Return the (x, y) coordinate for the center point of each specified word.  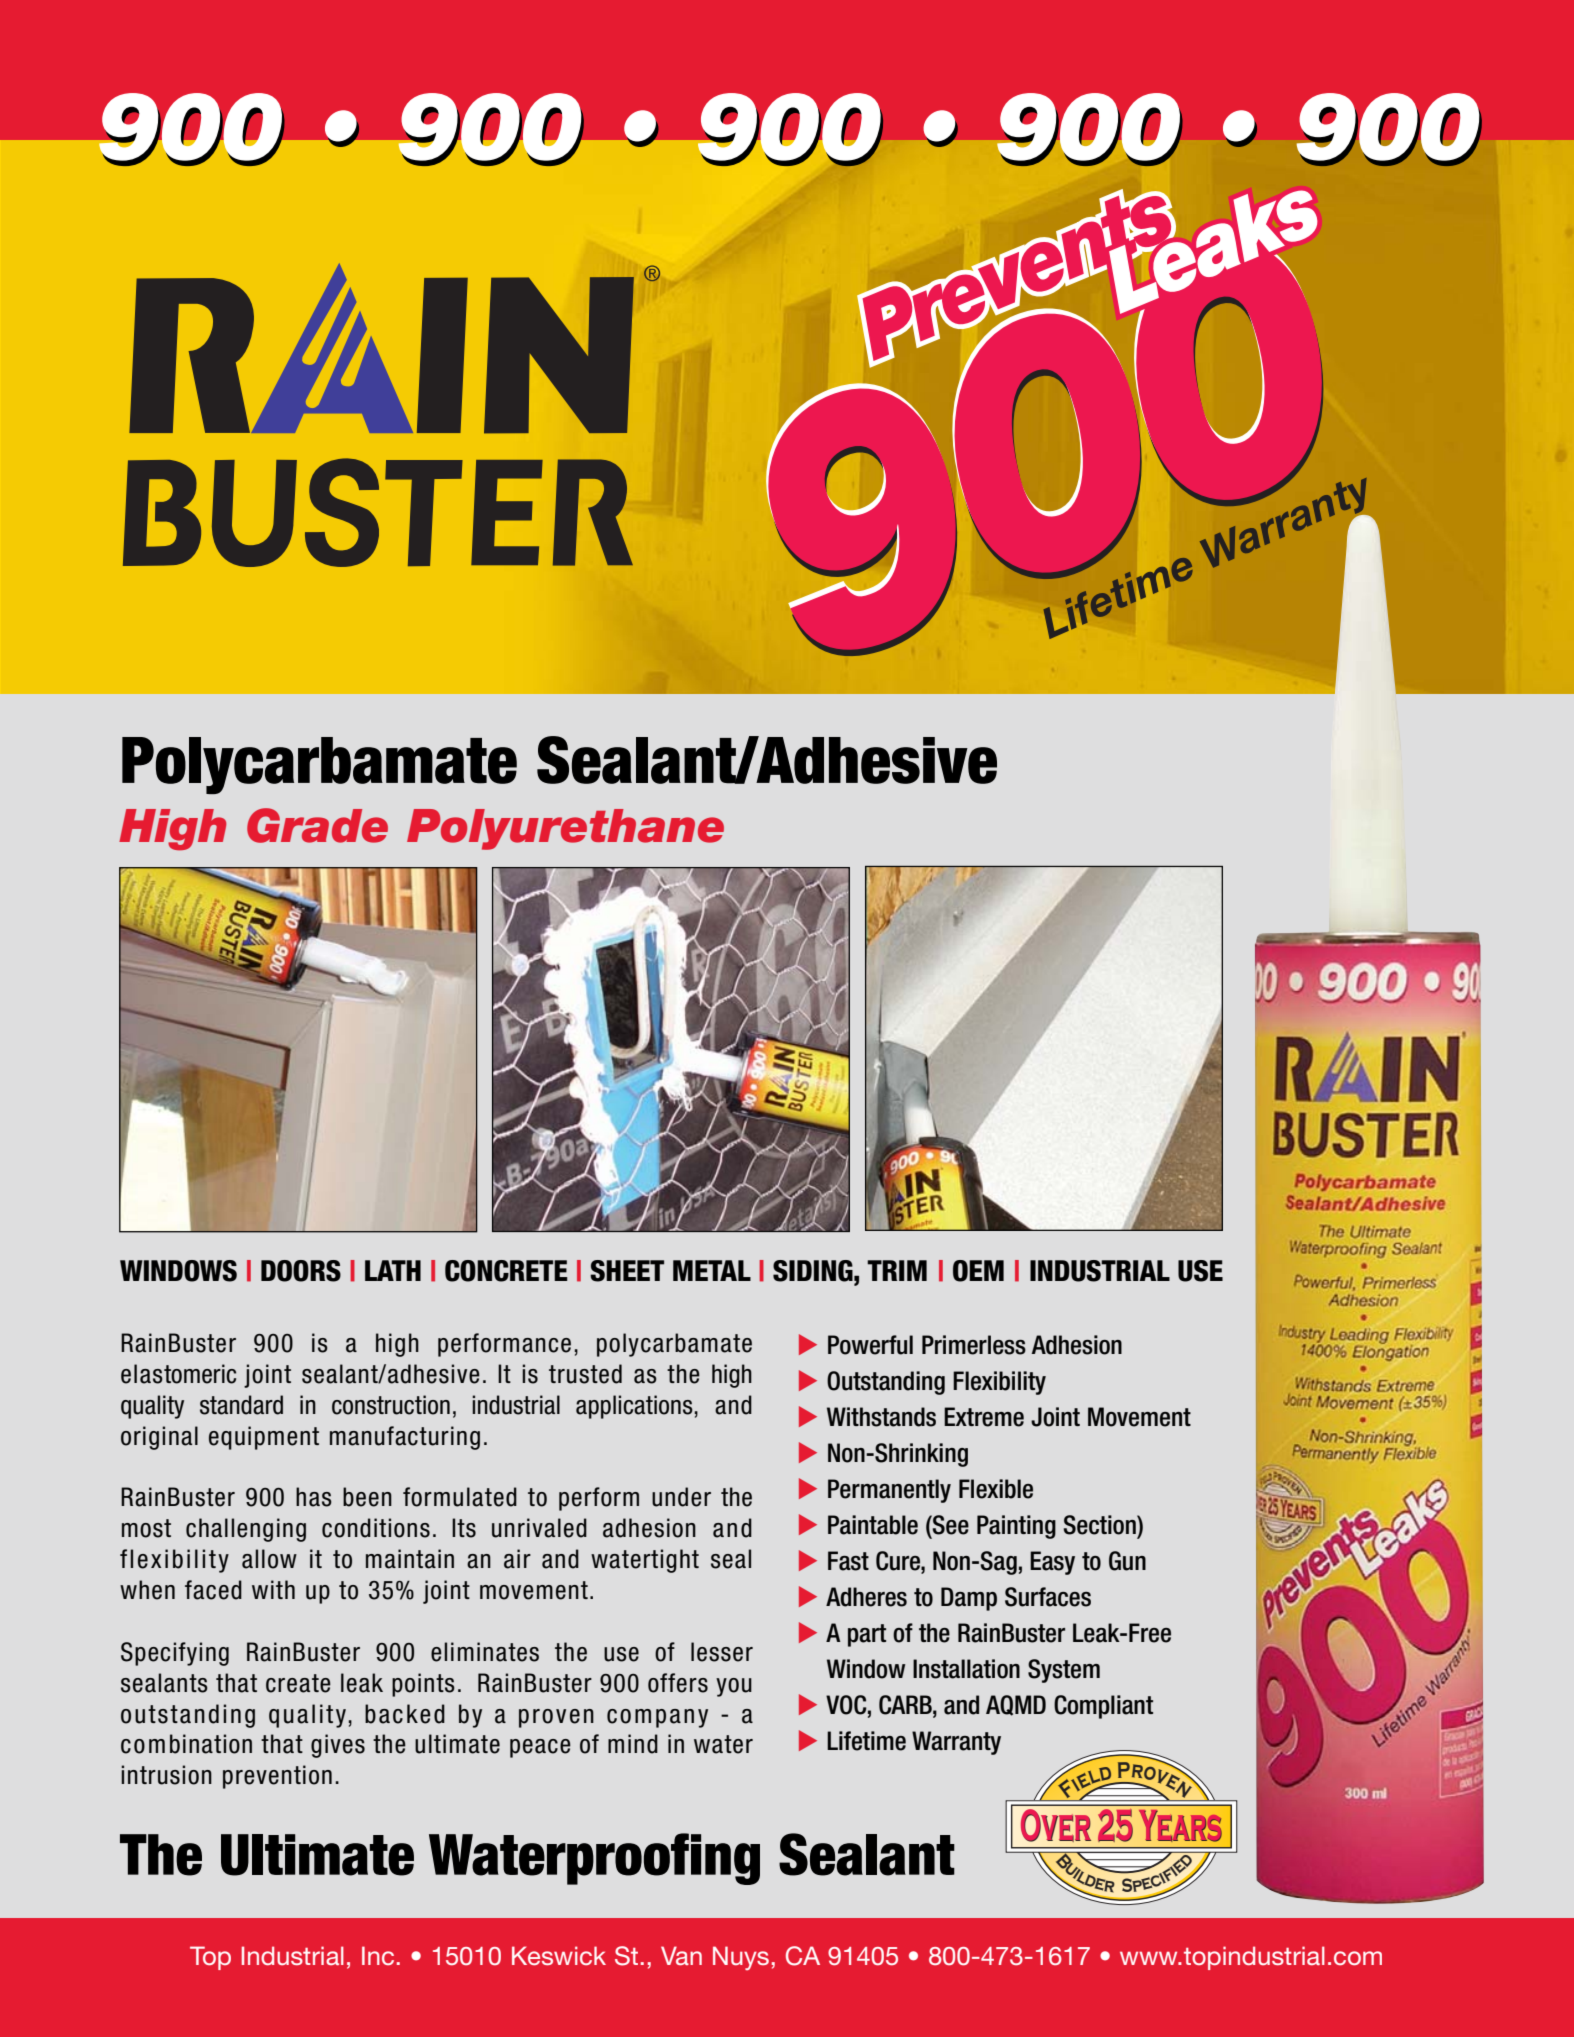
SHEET (627, 1271)
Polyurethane (565, 829)
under (681, 1497)
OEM (978, 1271)
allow (269, 1559)
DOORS (301, 1271)
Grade (317, 825)
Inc (378, 1955)
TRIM (897, 1270)
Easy (1052, 1563)
